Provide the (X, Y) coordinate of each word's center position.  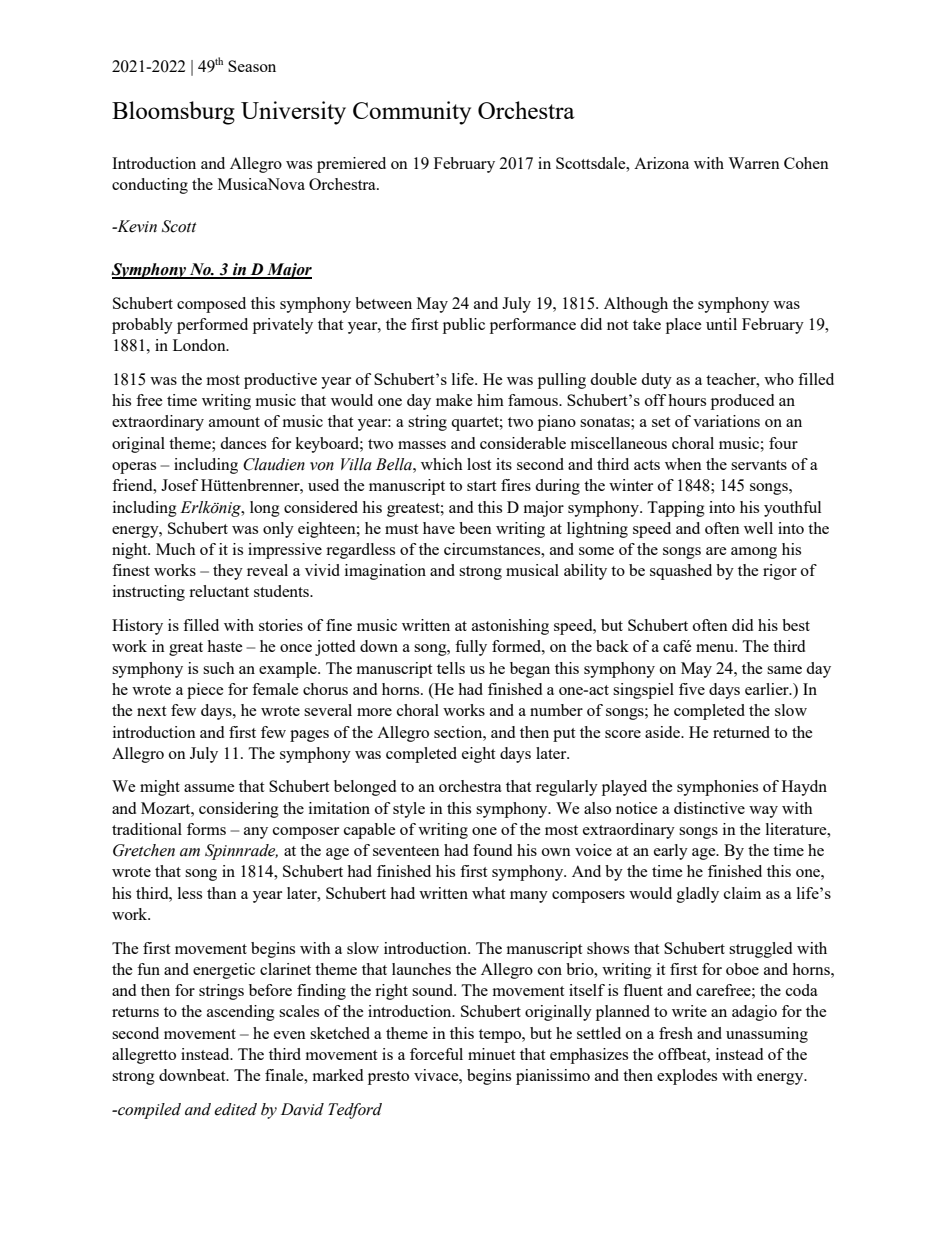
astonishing (510, 627)
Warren (754, 163)
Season (252, 66)
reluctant (219, 591)
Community (412, 113)
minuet (491, 1054)
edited (235, 1109)
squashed (681, 572)
